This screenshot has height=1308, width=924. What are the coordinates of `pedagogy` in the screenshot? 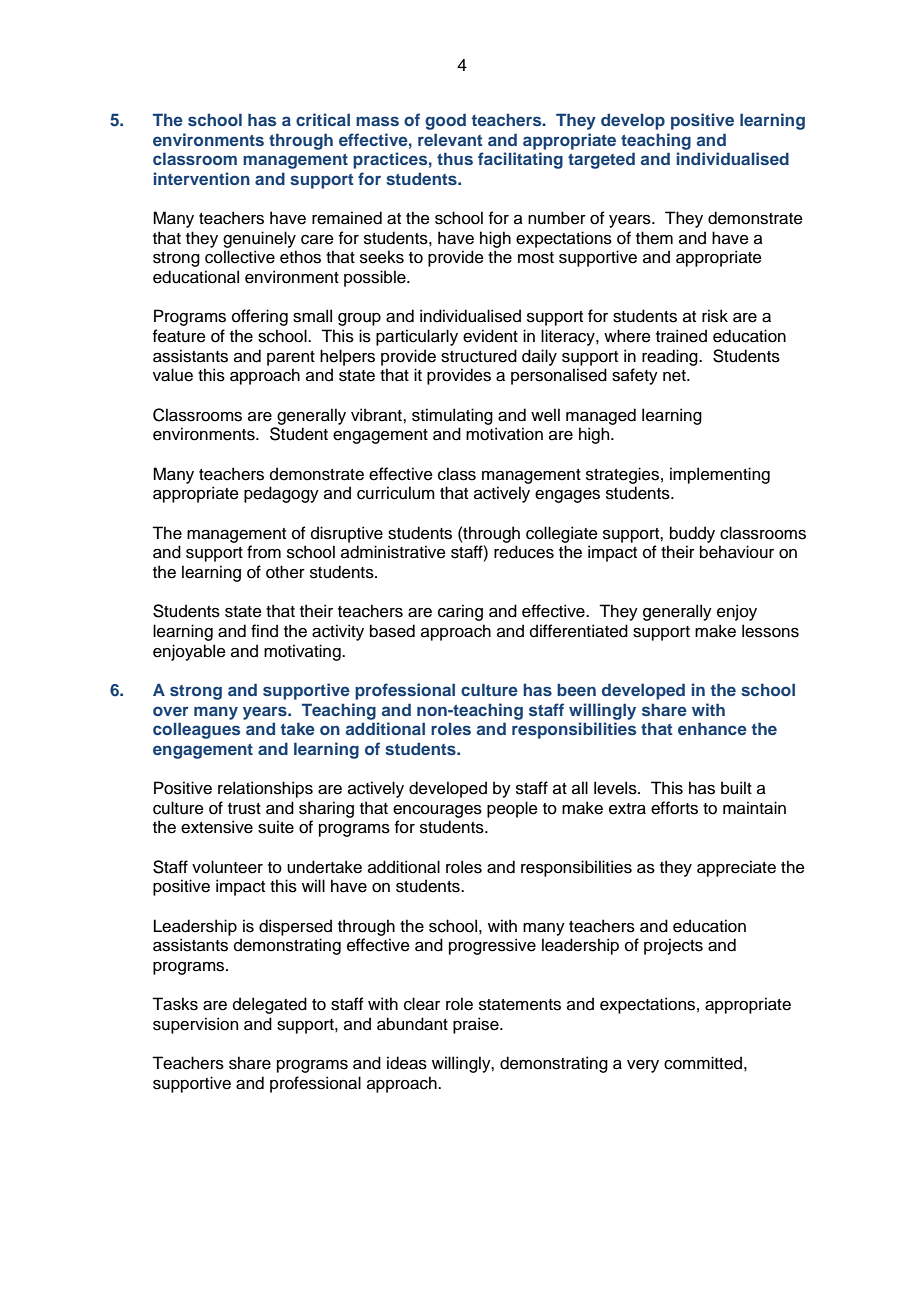 It's located at (281, 494).
